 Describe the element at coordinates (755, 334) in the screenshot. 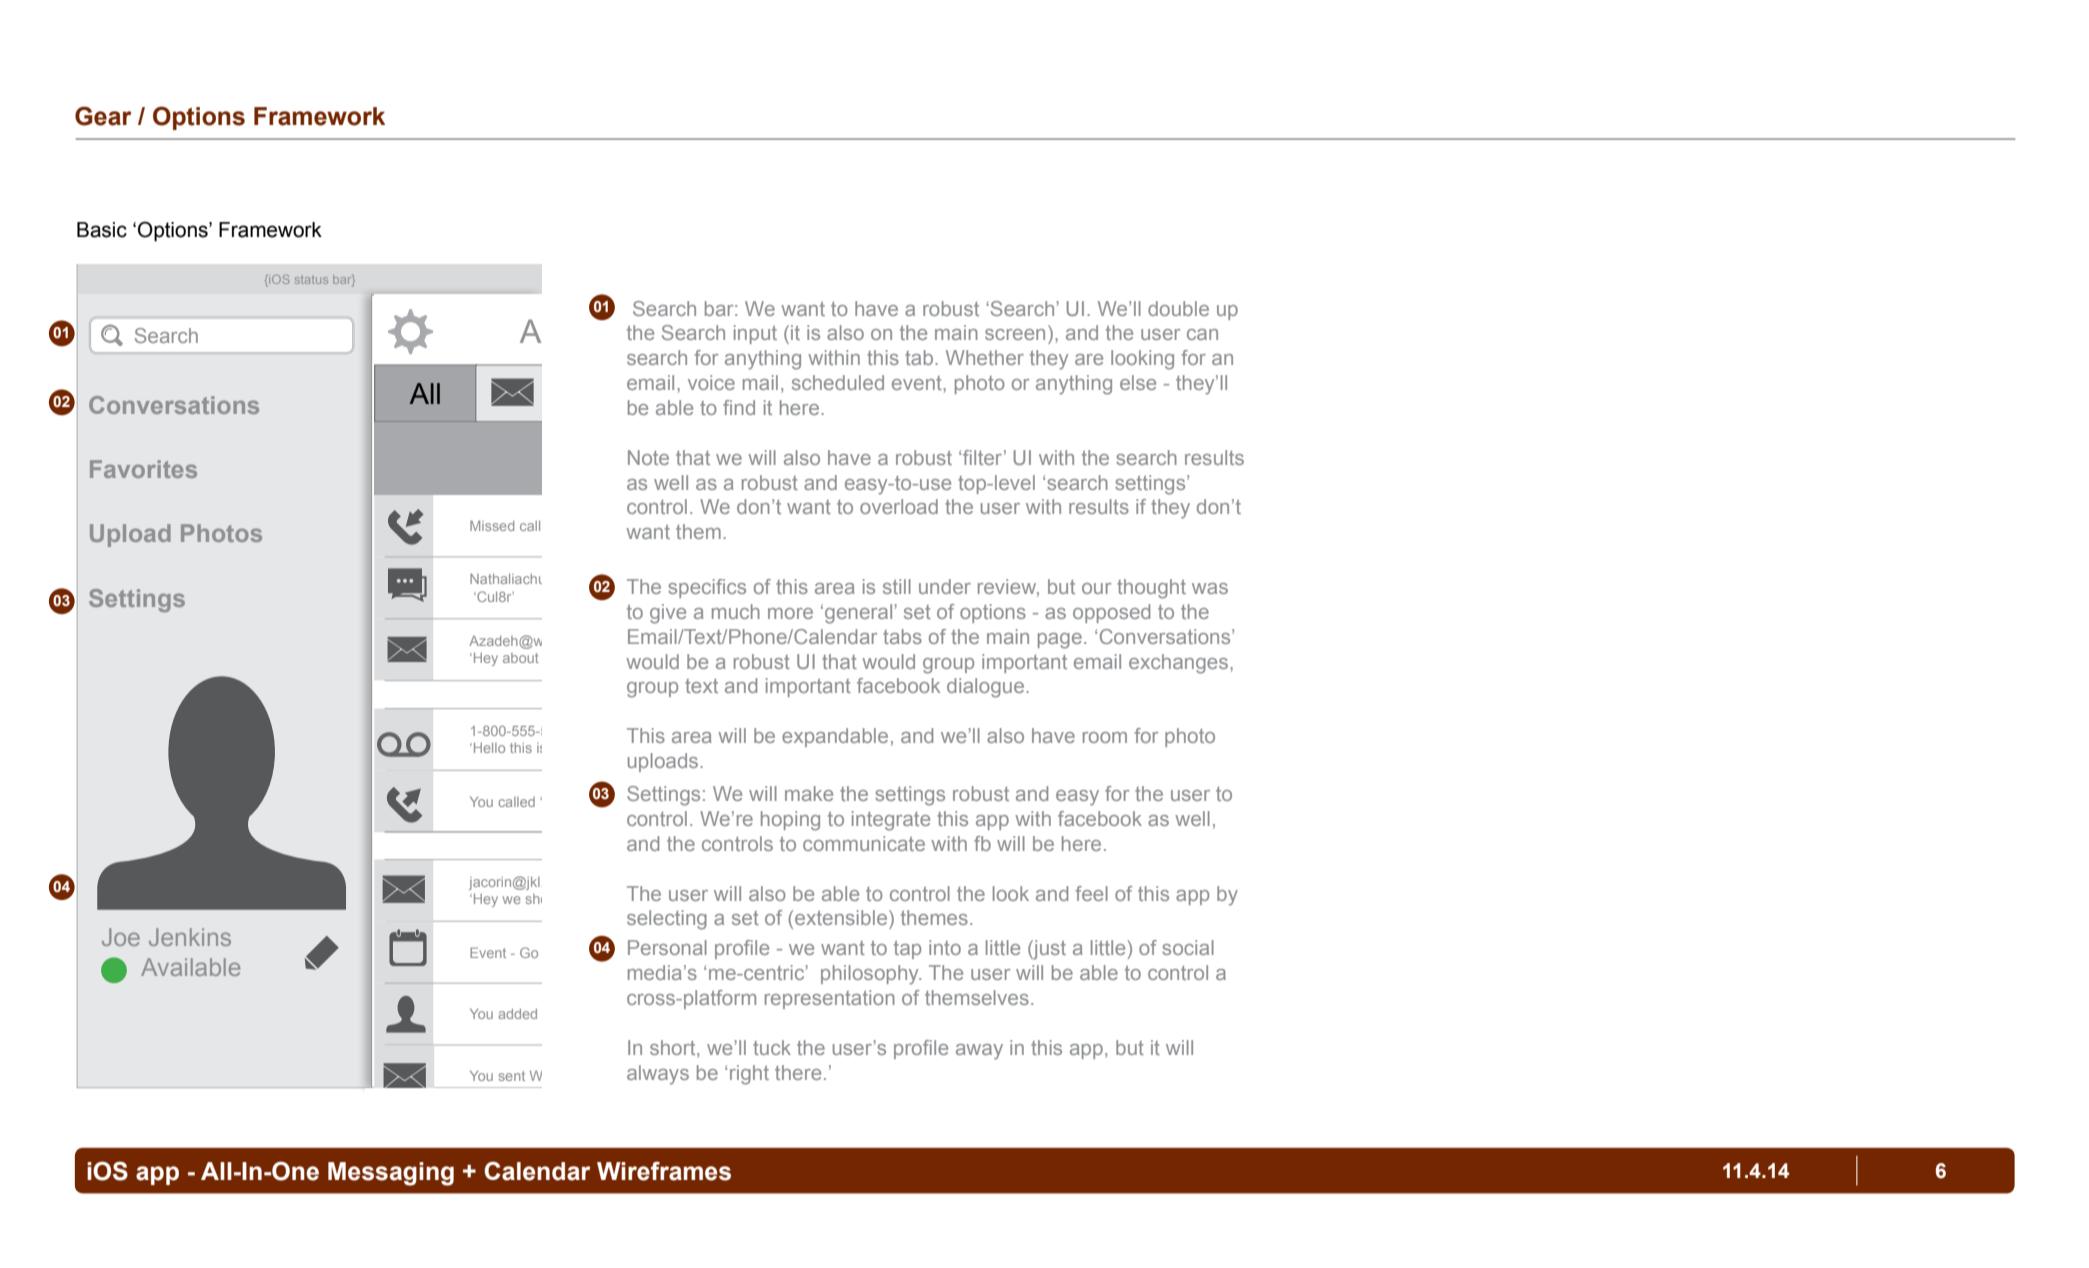

I see `input` at that location.
